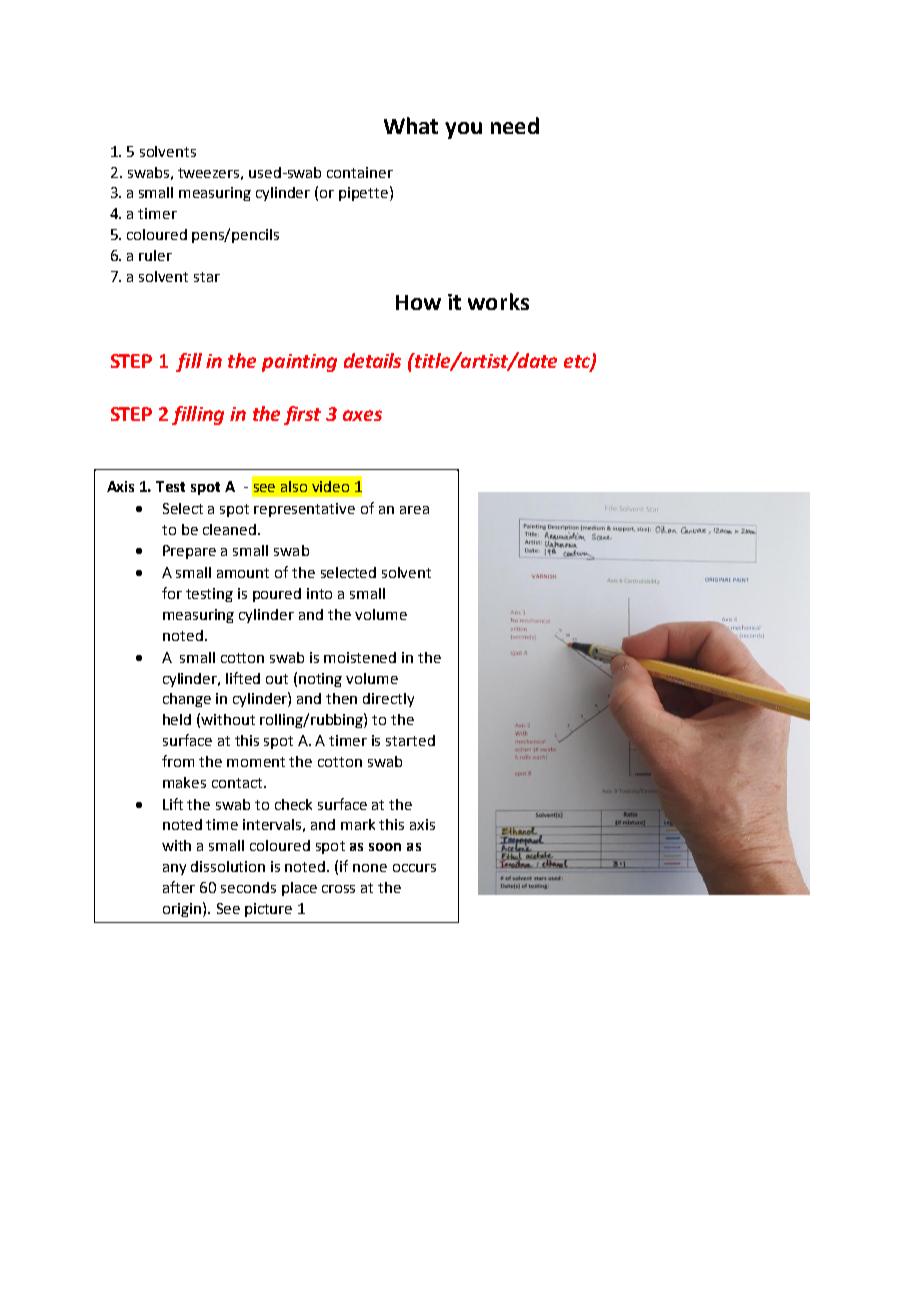 Image resolution: width=924 pixels, height=1308 pixels. I want to click on after, so click(179, 887).
